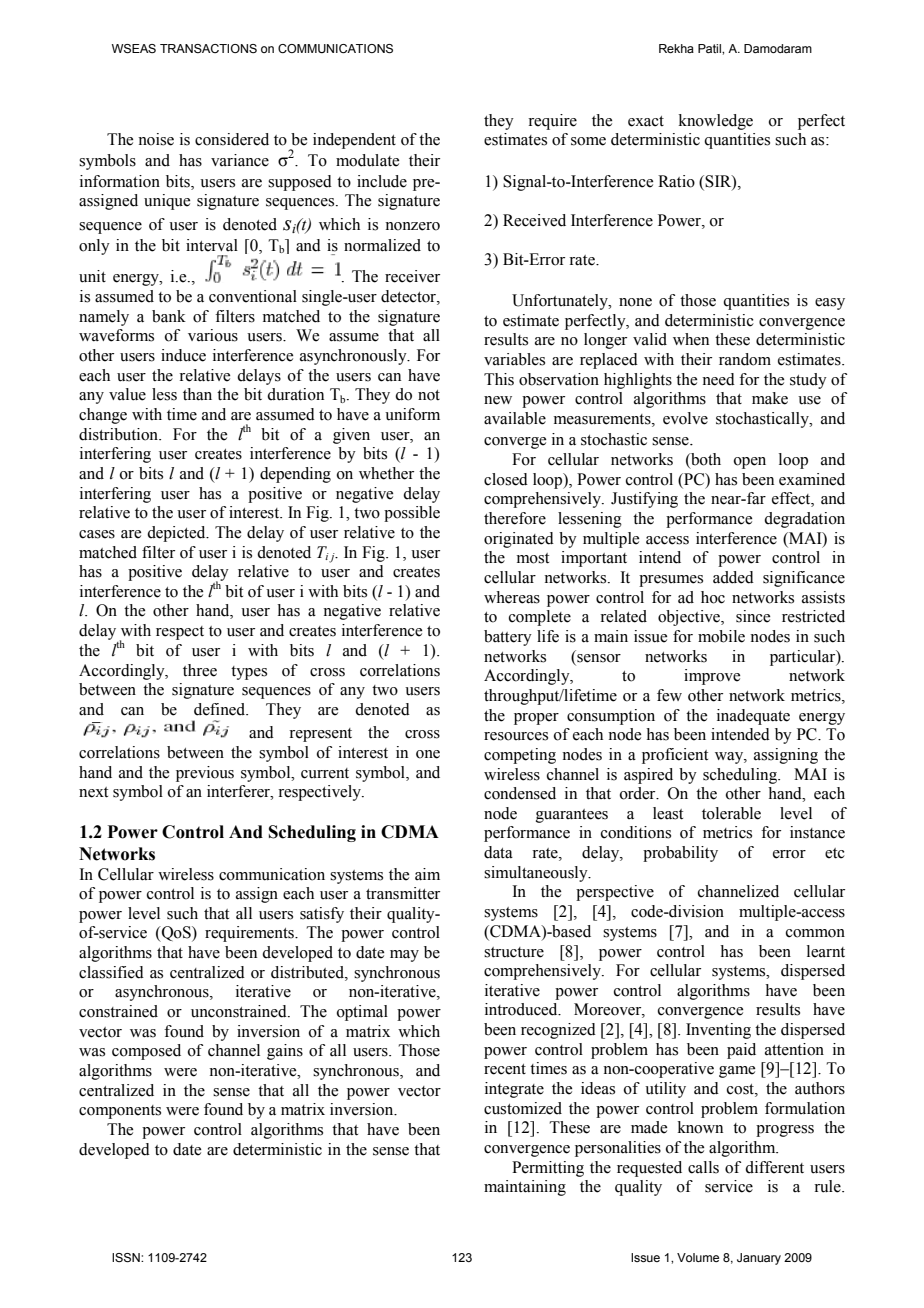 The height and width of the screenshot is (1308, 924). Describe the element at coordinates (815, 933) in the screenshot. I see `common` at that location.
